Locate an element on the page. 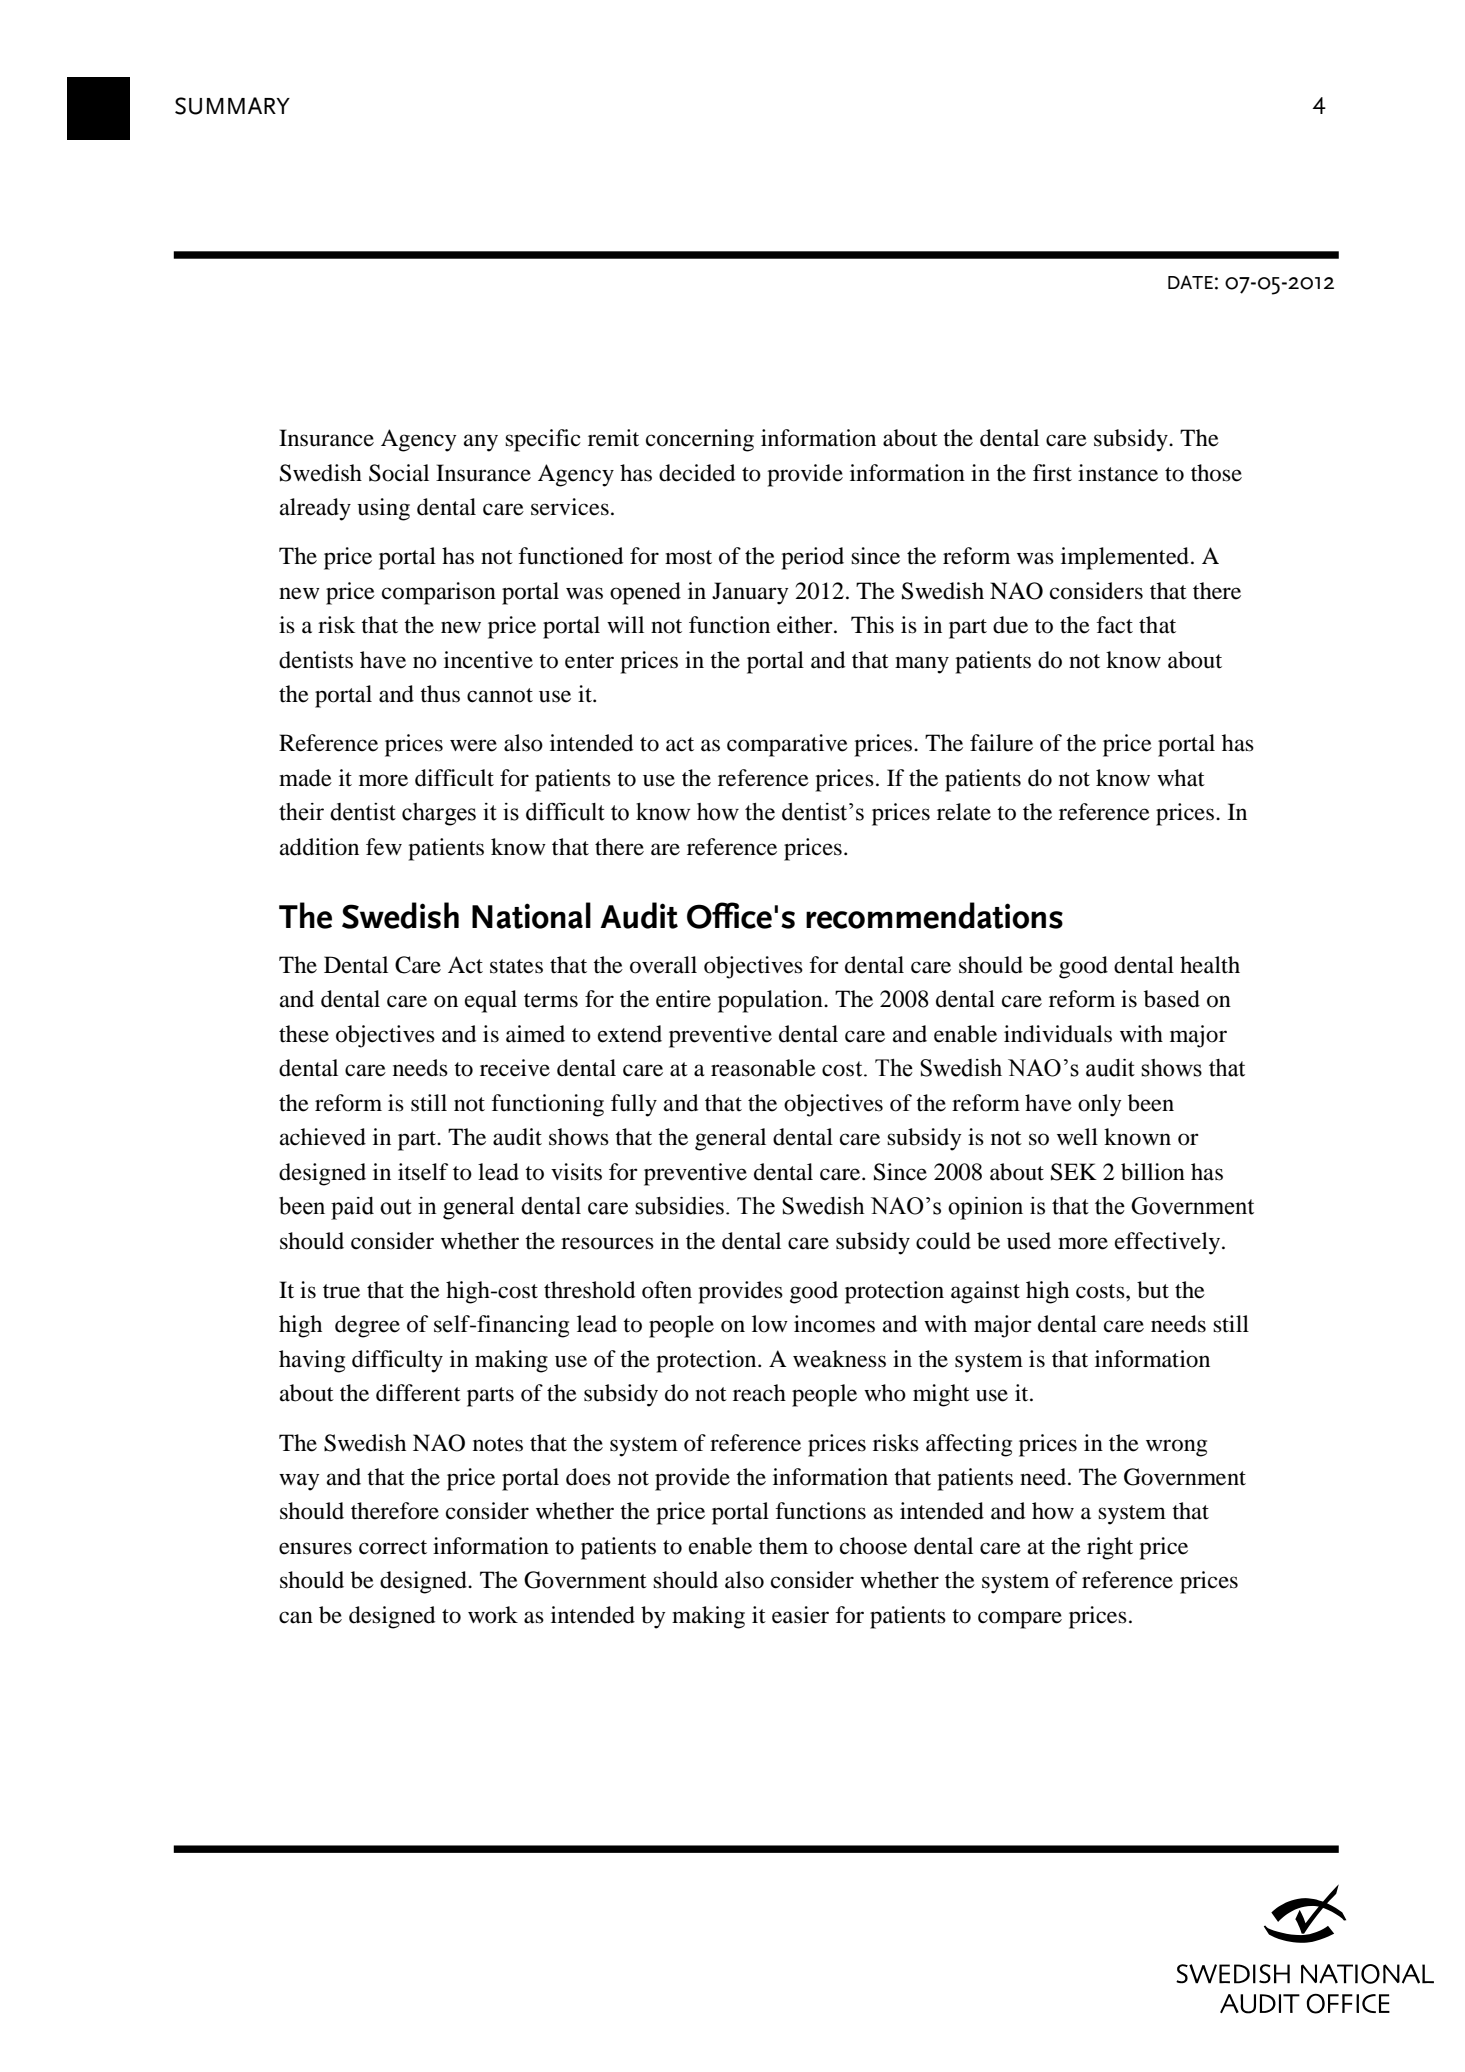 The image size is (1465, 2072). decided is located at coordinates (697, 473).
